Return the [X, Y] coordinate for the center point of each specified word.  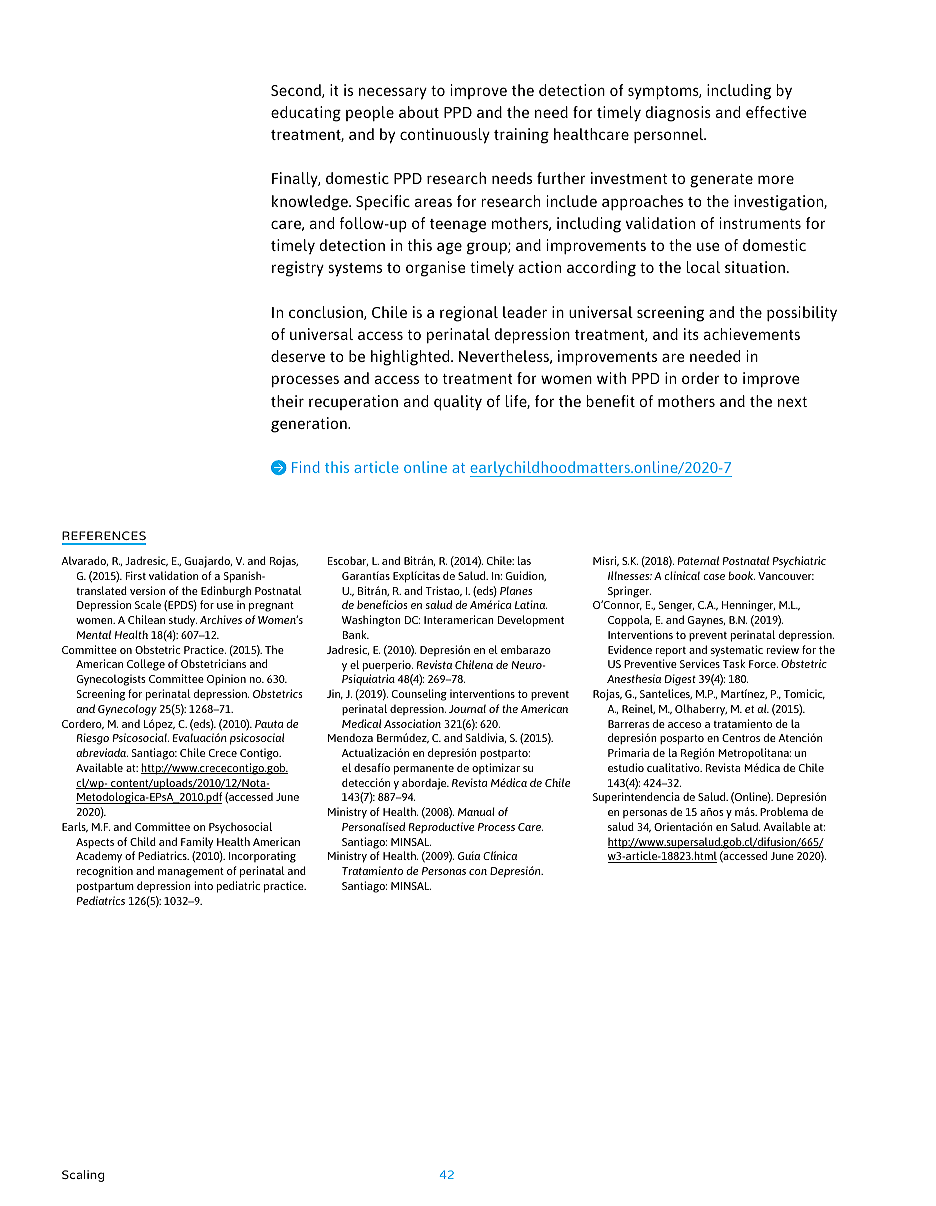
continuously [445, 136]
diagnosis [678, 114]
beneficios [382, 604]
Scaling [83, 1176]
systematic [737, 651]
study [183, 621]
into [203, 885]
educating [306, 114]
